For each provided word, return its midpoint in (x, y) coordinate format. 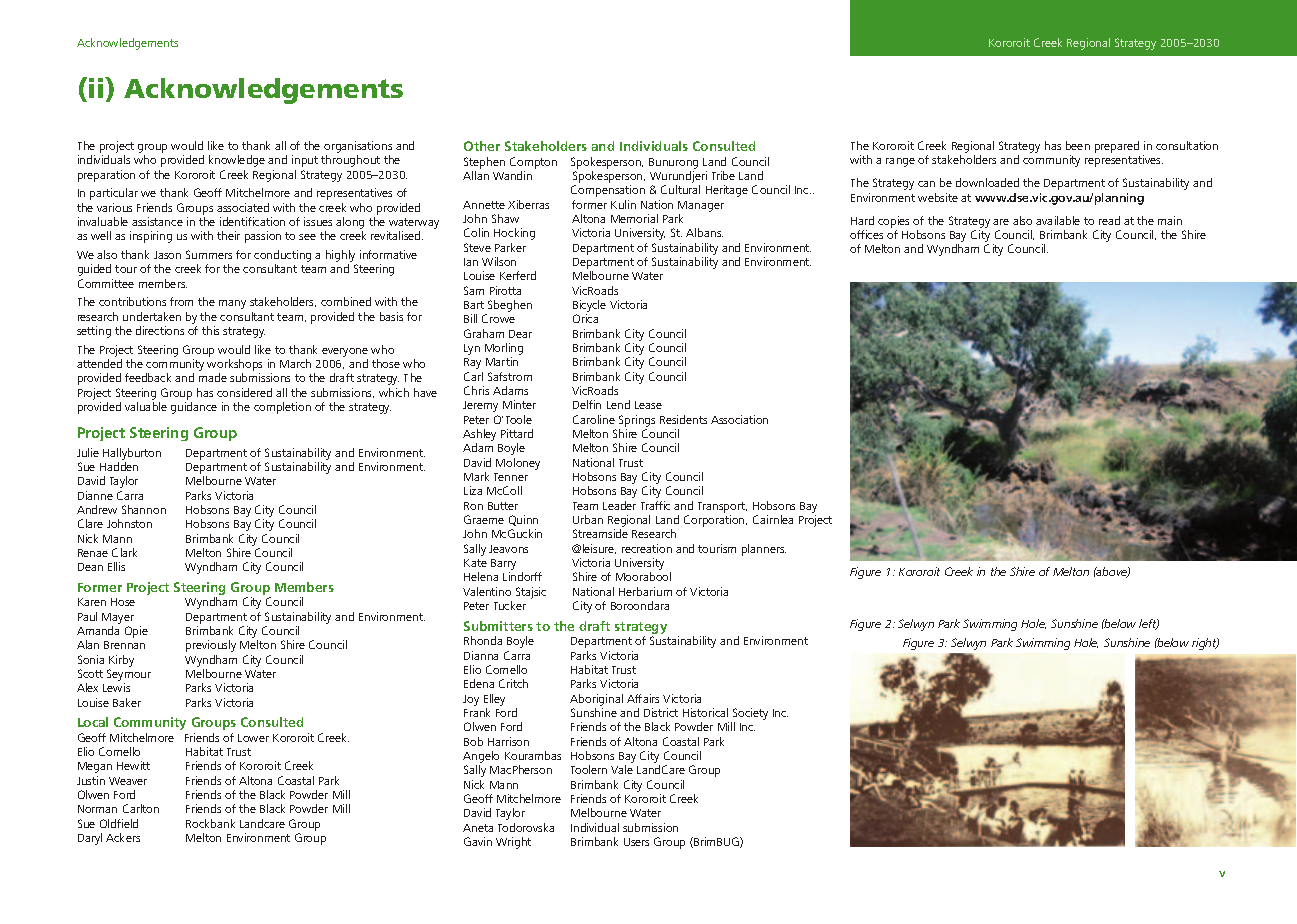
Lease (648, 405)
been (1078, 145)
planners (764, 550)
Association (739, 419)
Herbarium (645, 591)
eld (131, 823)
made (213, 377)
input (305, 161)
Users (636, 842)
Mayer (118, 618)
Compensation (608, 191)
